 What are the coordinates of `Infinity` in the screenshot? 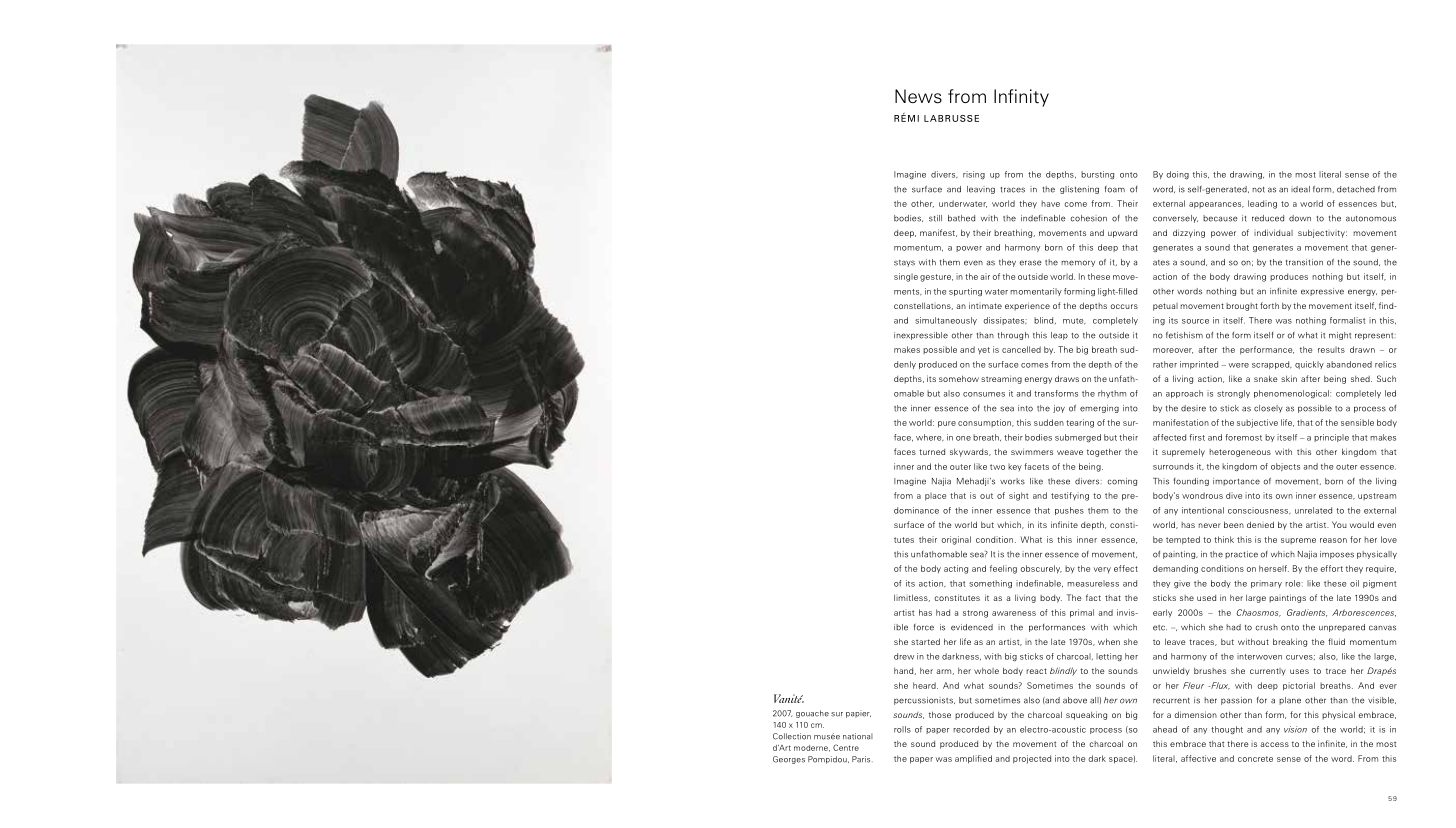 It's located at (1021, 98).
